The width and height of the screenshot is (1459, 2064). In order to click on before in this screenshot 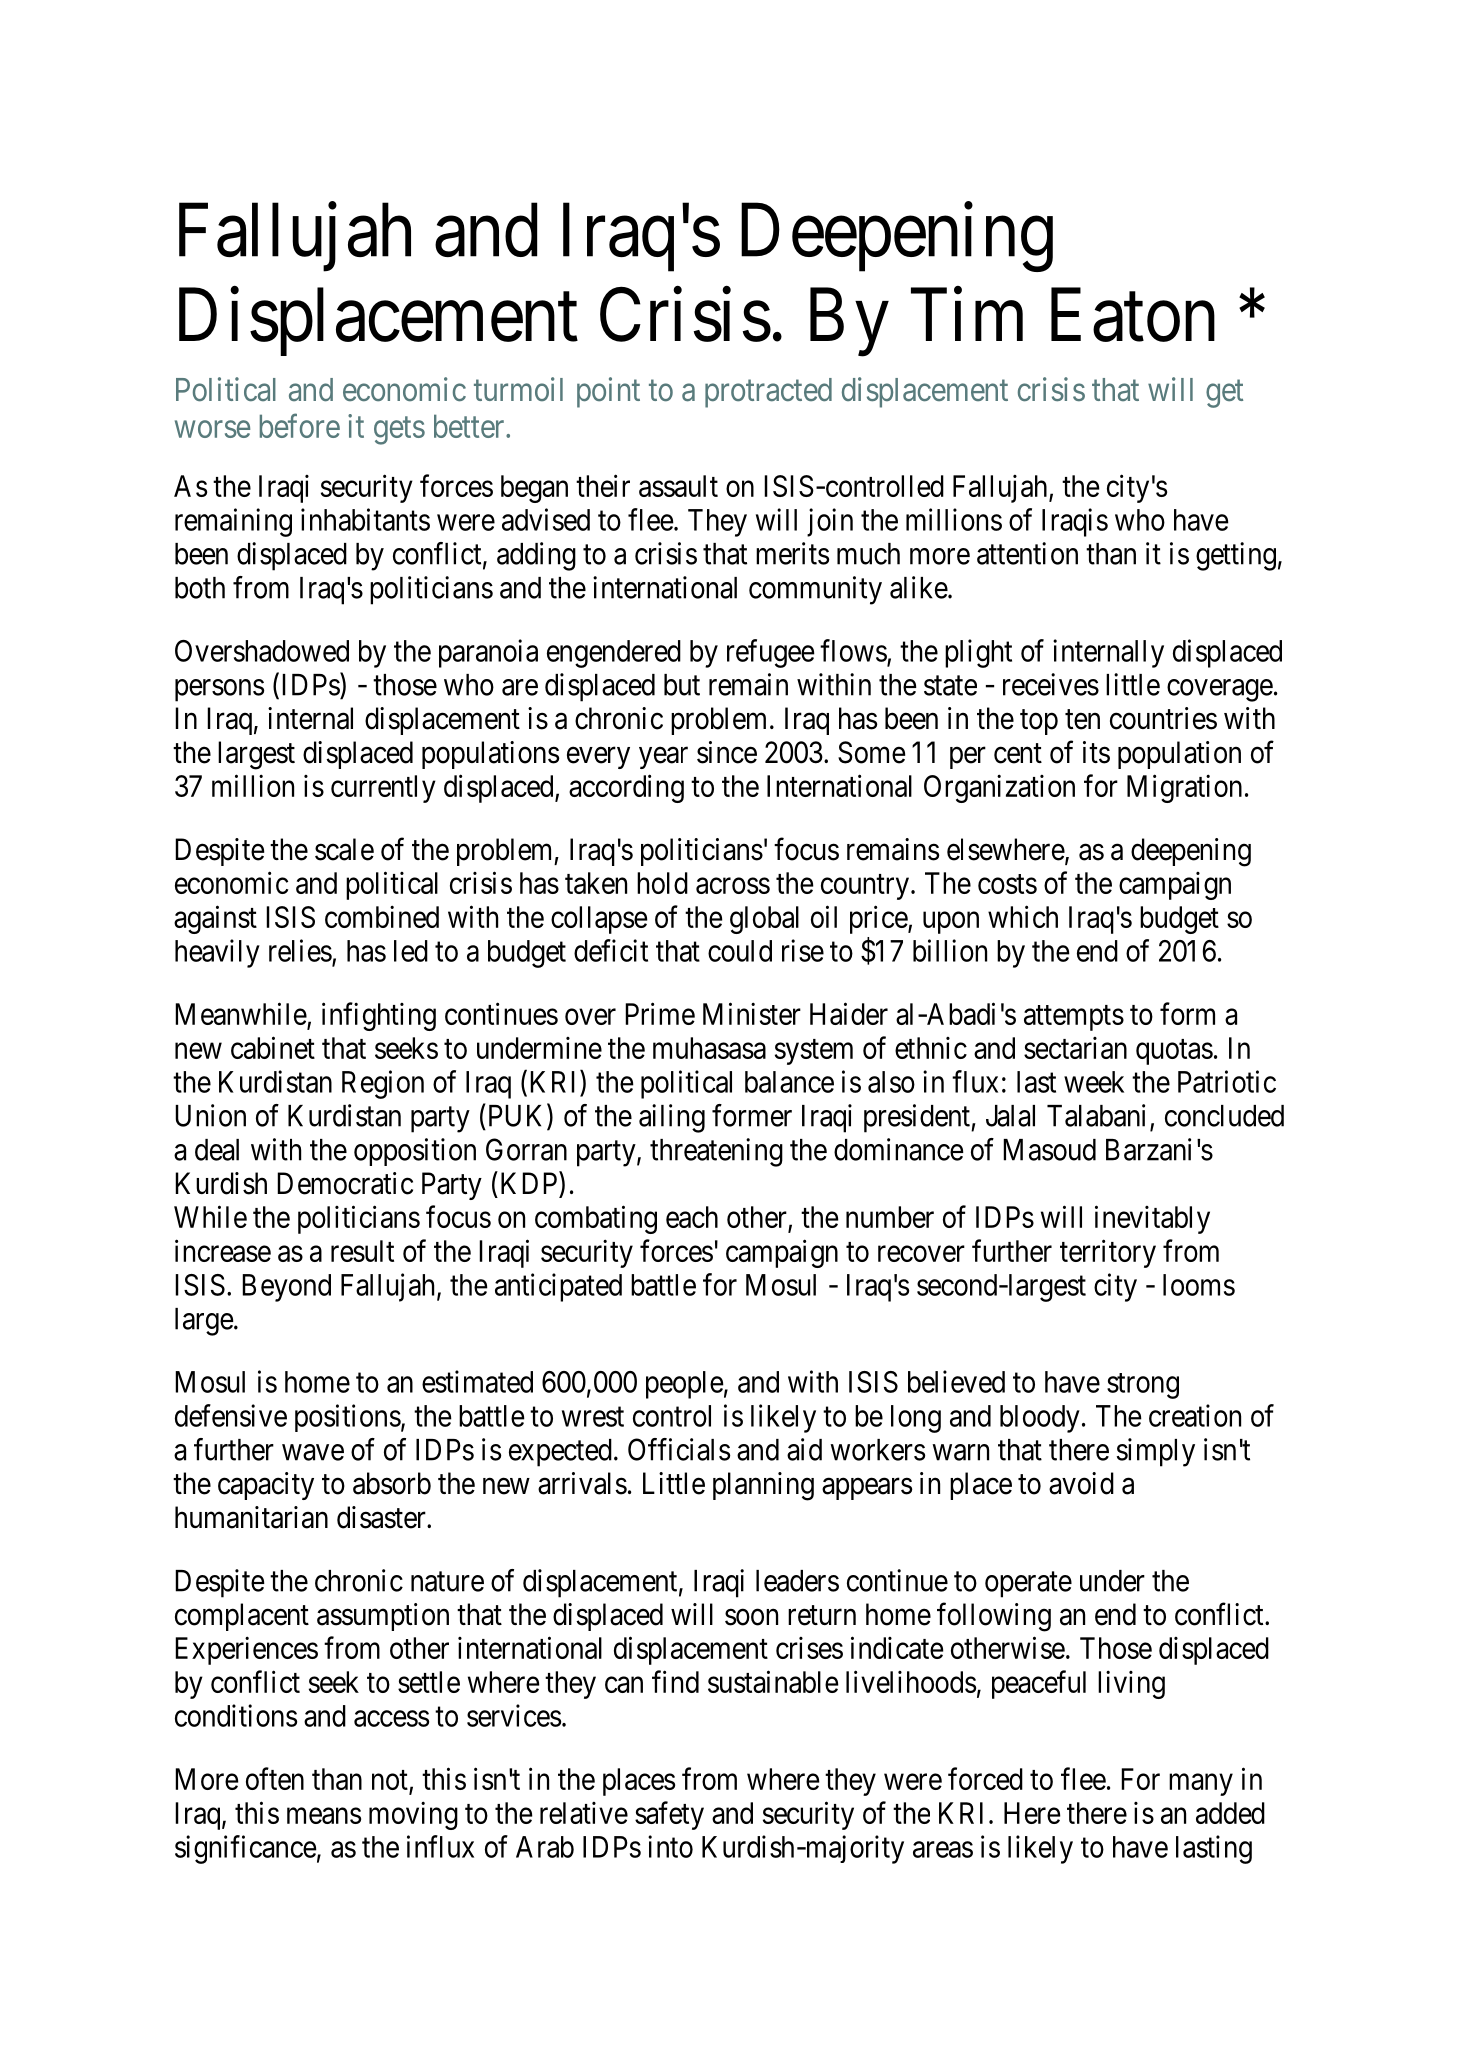, I will do `click(300, 426)`.
